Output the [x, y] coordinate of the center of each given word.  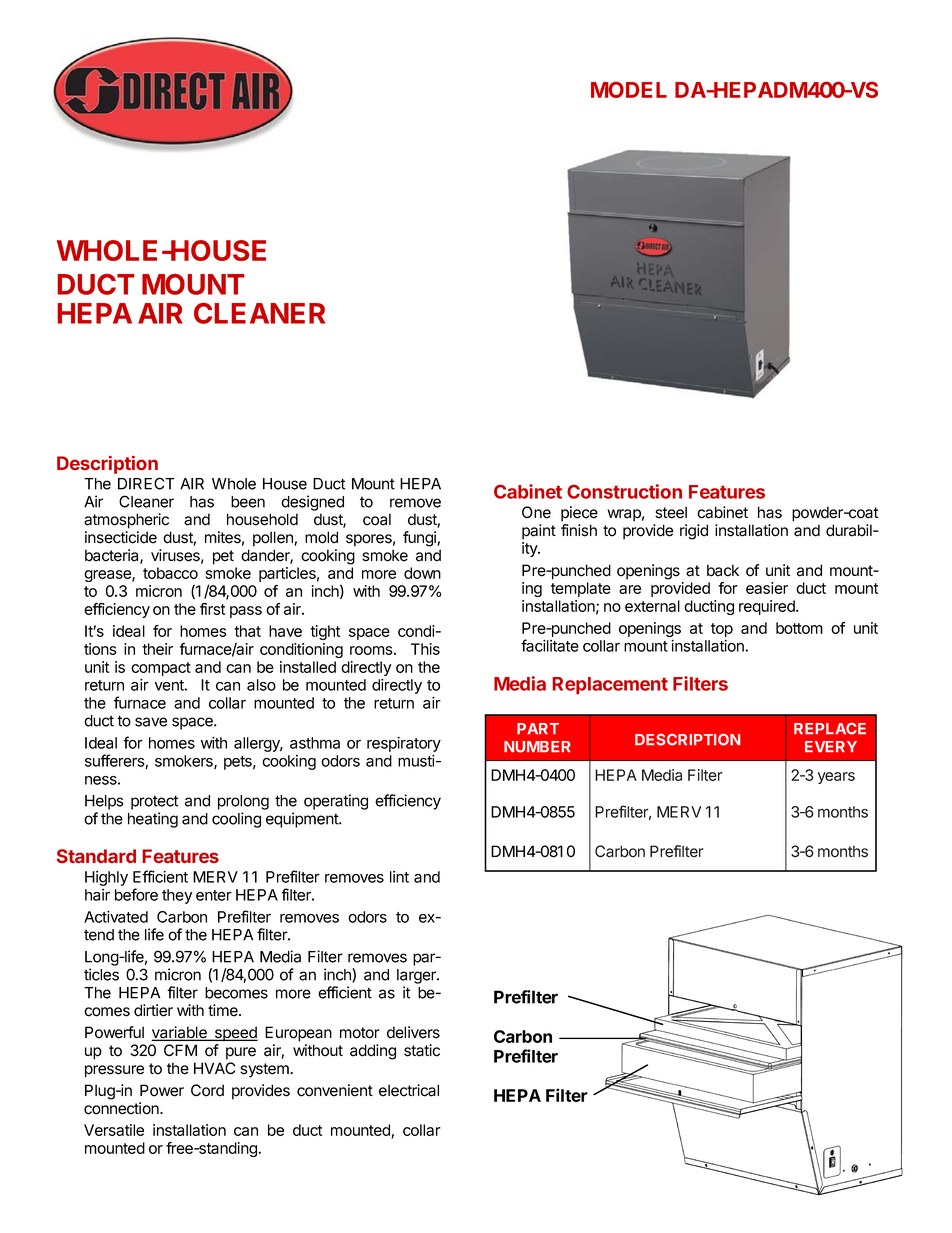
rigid [694, 532]
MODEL [629, 90]
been [248, 502]
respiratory [404, 744]
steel [671, 512]
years [836, 778]
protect [154, 802]
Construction [624, 491]
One [536, 512]
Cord [207, 1090]
